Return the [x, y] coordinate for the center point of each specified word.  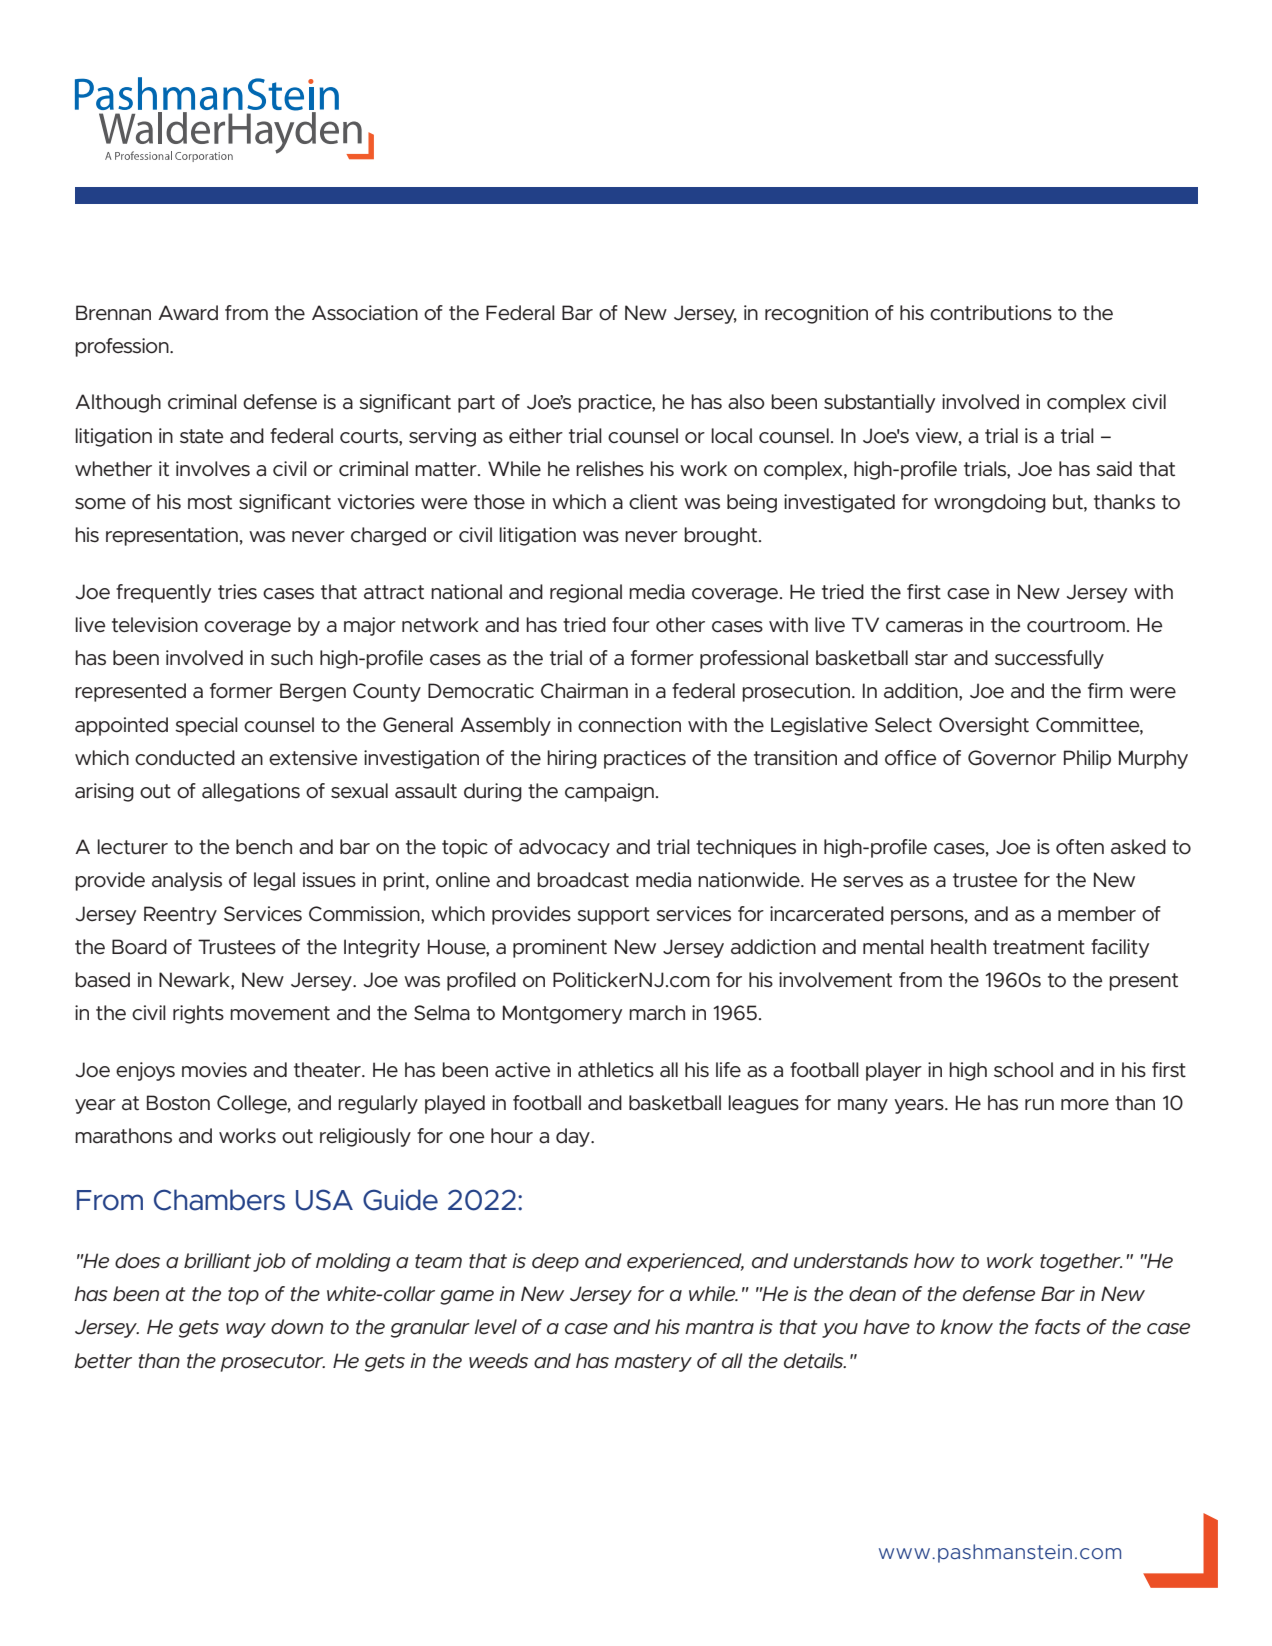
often [1080, 847]
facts [1058, 1327]
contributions [991, 313]
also [746, 402]
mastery [653, 1363]
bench [264, 846]
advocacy [564, 848]
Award [188, 313]
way [246, 1330]
